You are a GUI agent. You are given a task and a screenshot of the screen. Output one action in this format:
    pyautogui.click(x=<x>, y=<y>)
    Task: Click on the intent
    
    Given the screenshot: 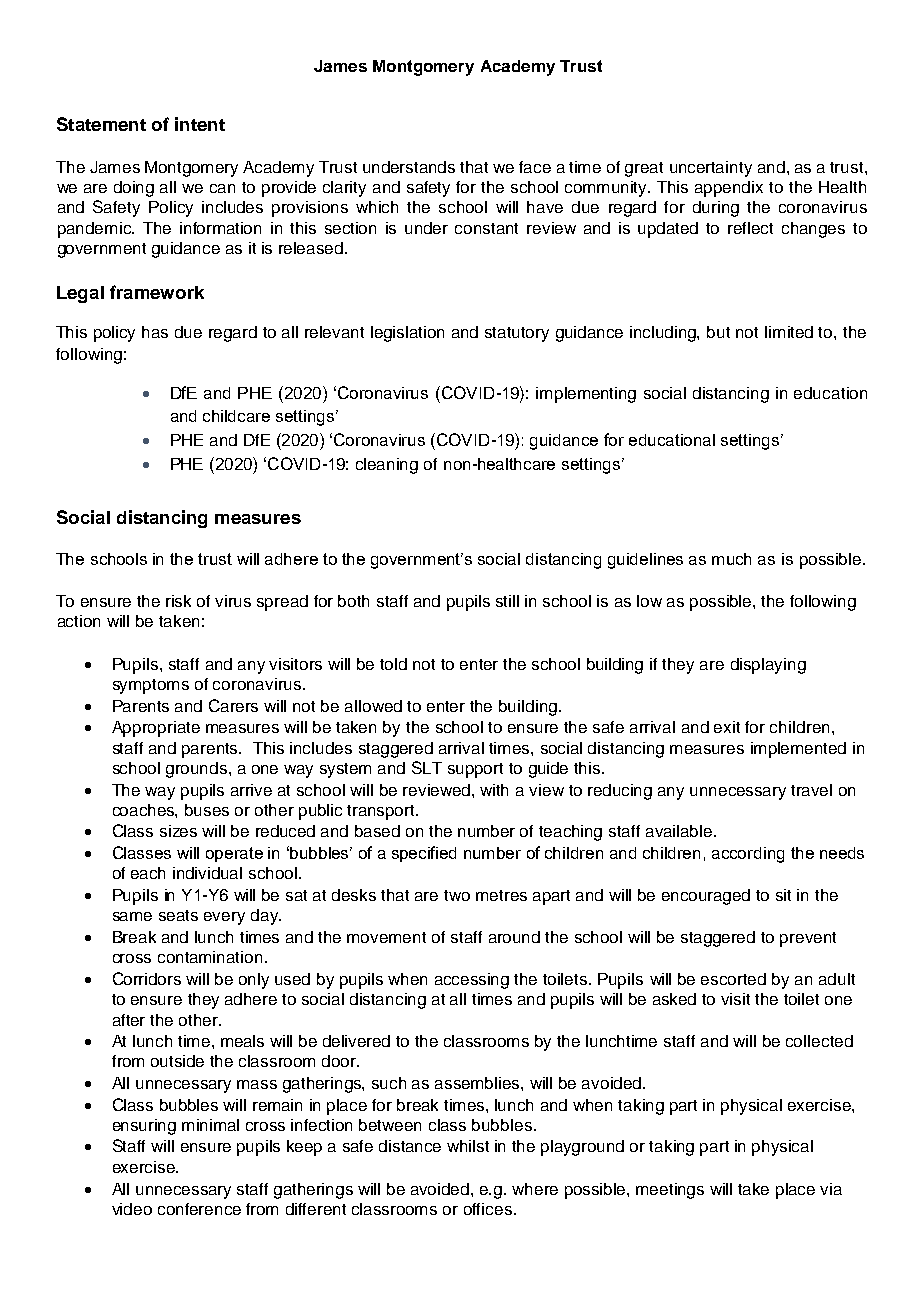 What is the action you would take?
    pyautogui.click(x=200, y=124)
